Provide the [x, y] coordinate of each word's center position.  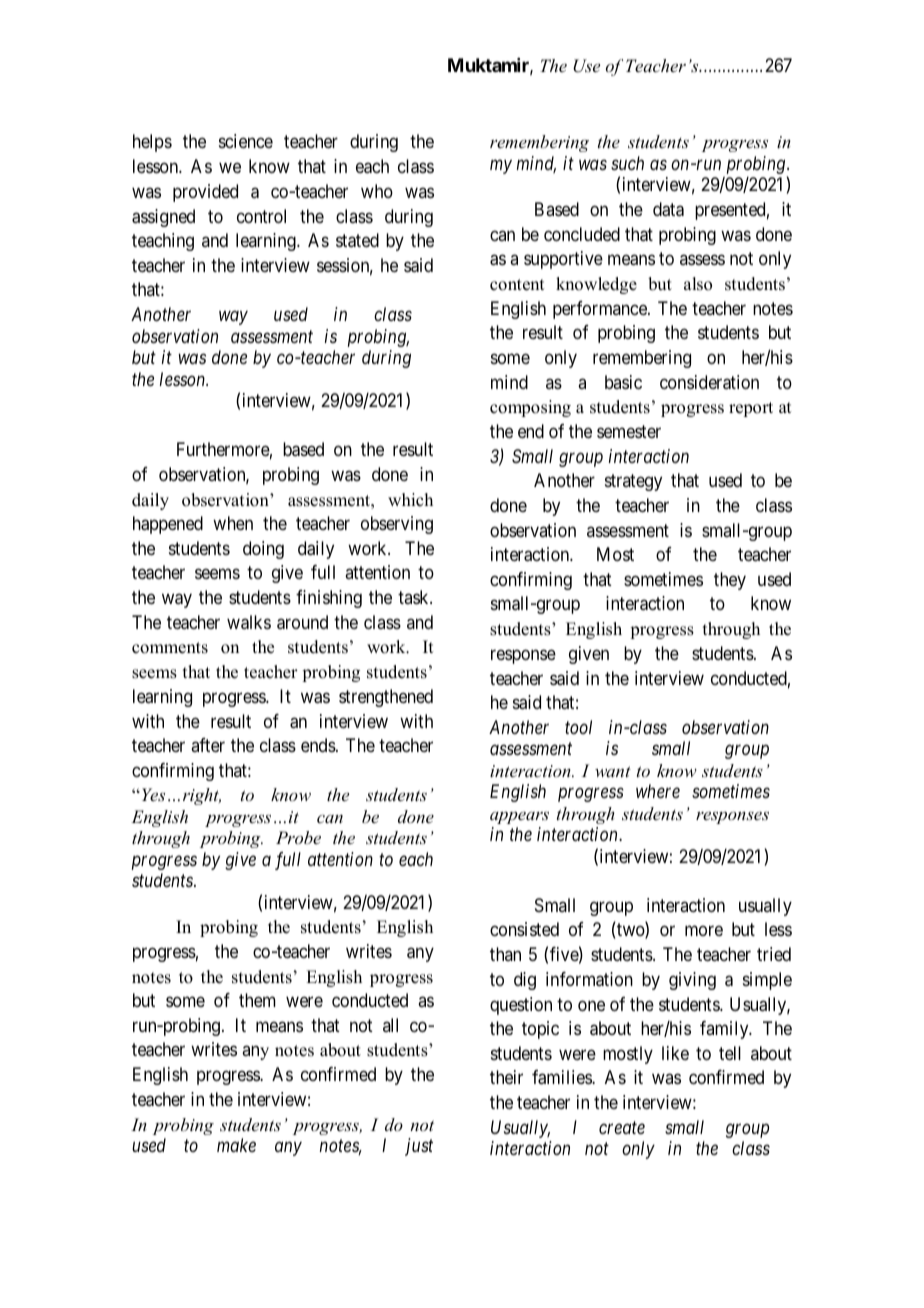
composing [530, 408]
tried [774, 954]
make [236, 1145]
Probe [298, 837]
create [622, 1128]
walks [249, 622]
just [419, 1147]
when [233, 523]
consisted [524, 929]
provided [205, 193]
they [730, 581]
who [377, 191]
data [668, 209]
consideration [709, 382]
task [414, 597]
